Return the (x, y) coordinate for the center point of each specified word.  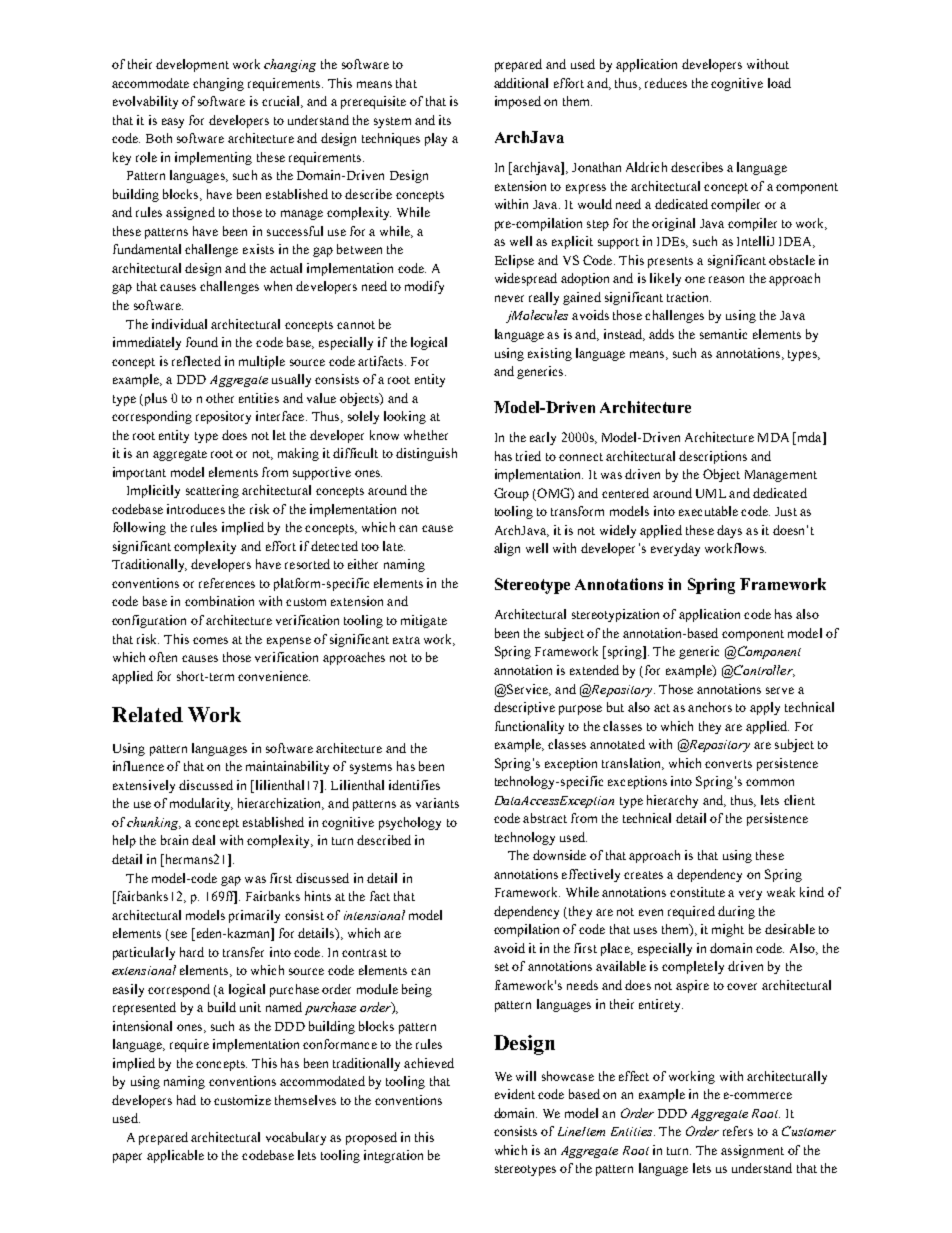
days (729, 531)
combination (219, 601)
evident (515, 1094)
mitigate (424, 621)
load (779, 83)
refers (738, 1131)
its (445, 120)
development (192, 65)
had (186, 1100)
